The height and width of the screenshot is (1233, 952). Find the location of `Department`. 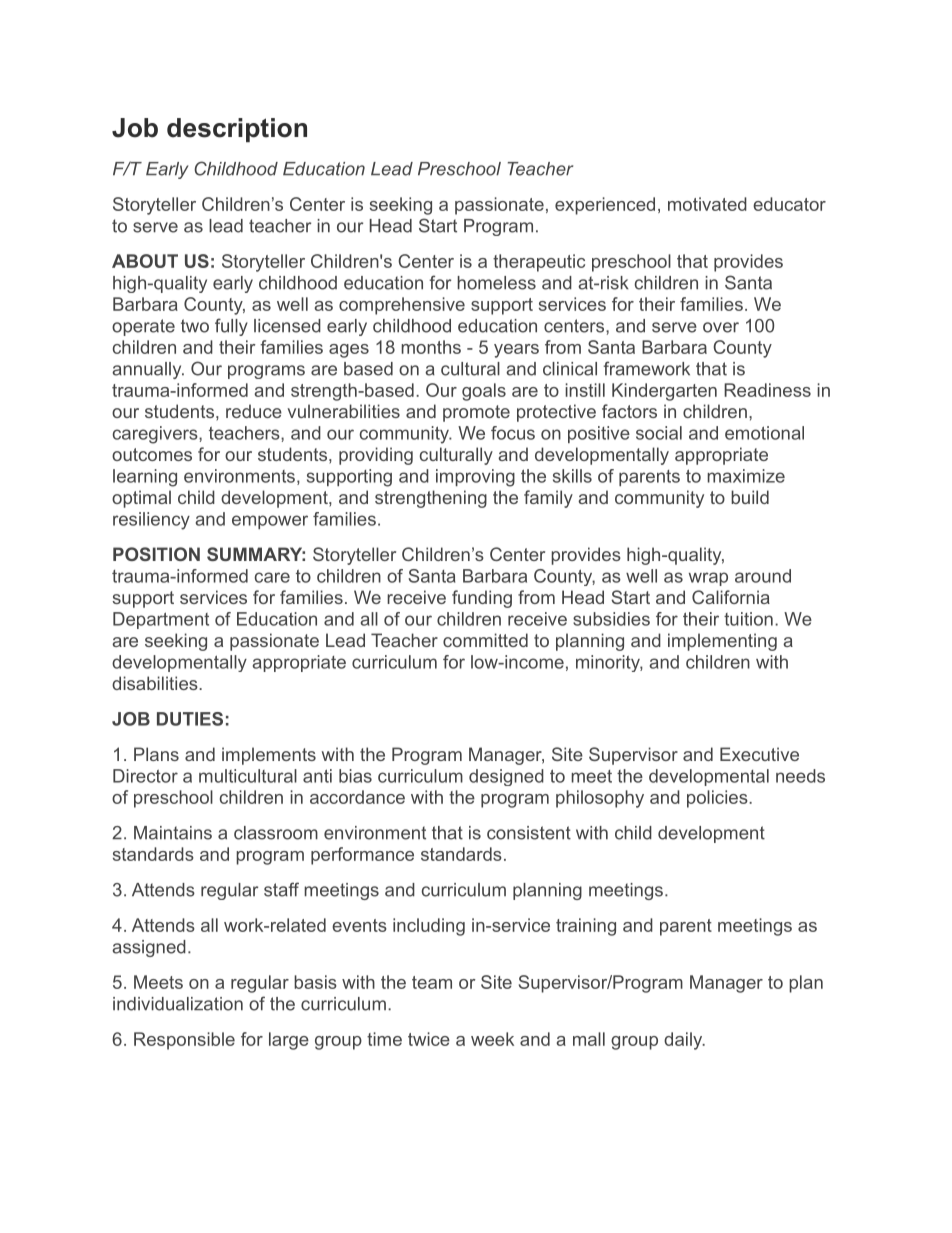

Department is located at coordinates (161, 620).
